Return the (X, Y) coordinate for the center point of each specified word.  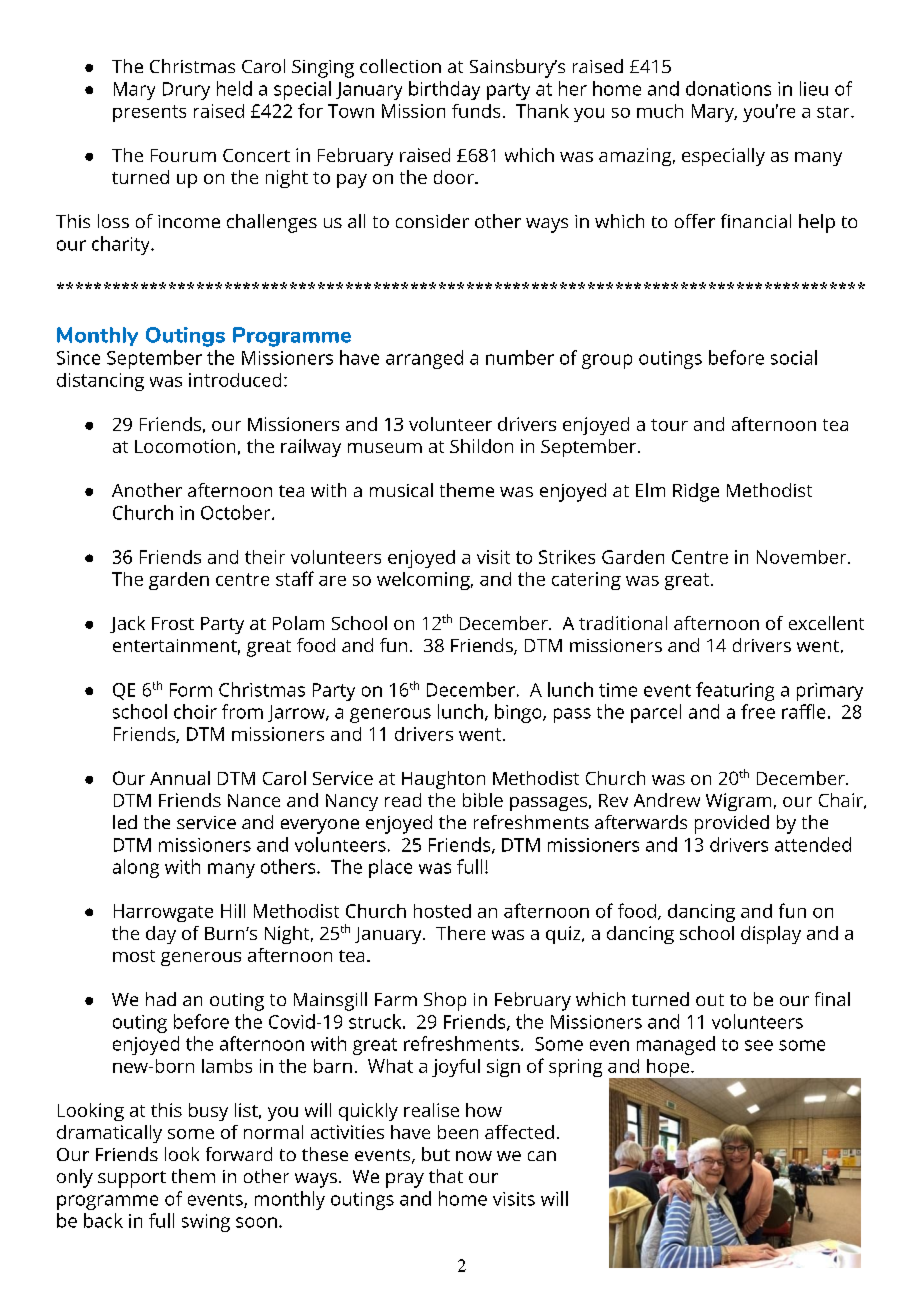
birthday (444, 90)
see (759, 1045)
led (125, 822)
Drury (186, 91)
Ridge (696, 492)
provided (732, 824)
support (132, 1179)
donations (728, 88)
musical (401, 490)
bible (483, 800)
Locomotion (185, 446)
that (446, 1176)
